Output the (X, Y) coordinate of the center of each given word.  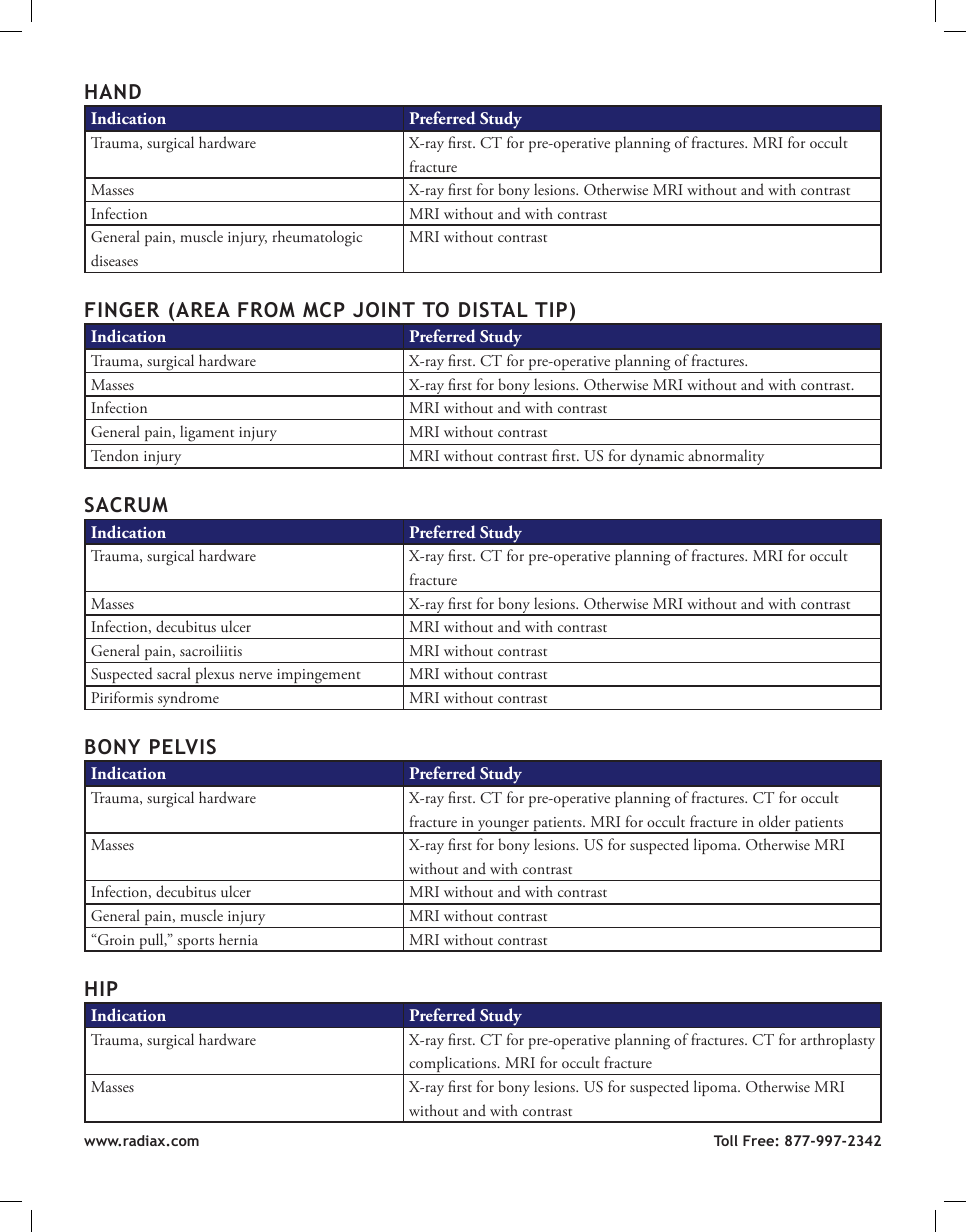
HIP (101, 988)
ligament (207, 433)
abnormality (726, 458)
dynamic (657, 458)
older (774, 821)
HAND (113, 91)
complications (453, 1065)
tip (551, 309)
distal (493, 310)
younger (503, 827)
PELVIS (183, 747)
